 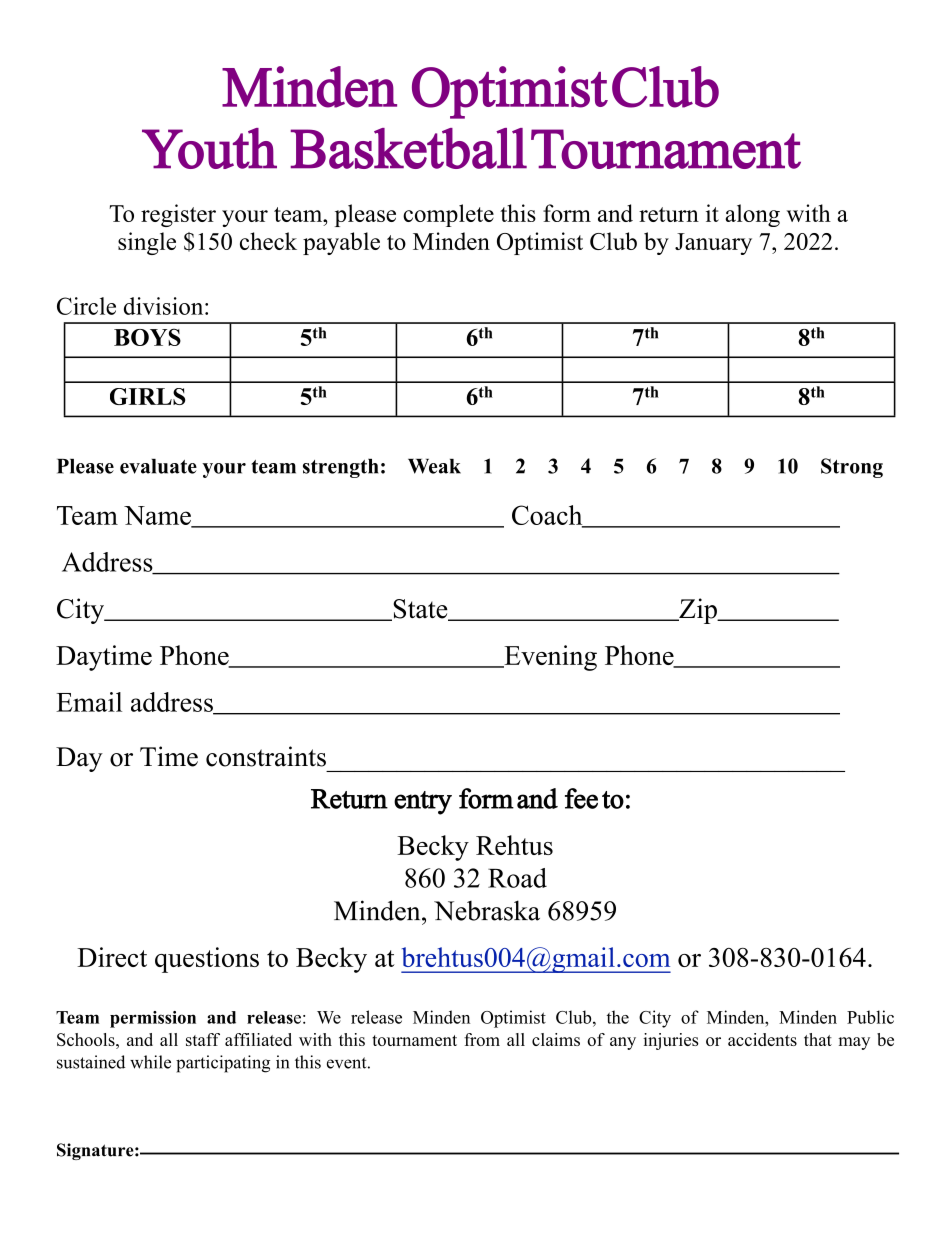 I want to click on Youth, so click(x=209, y=148).
